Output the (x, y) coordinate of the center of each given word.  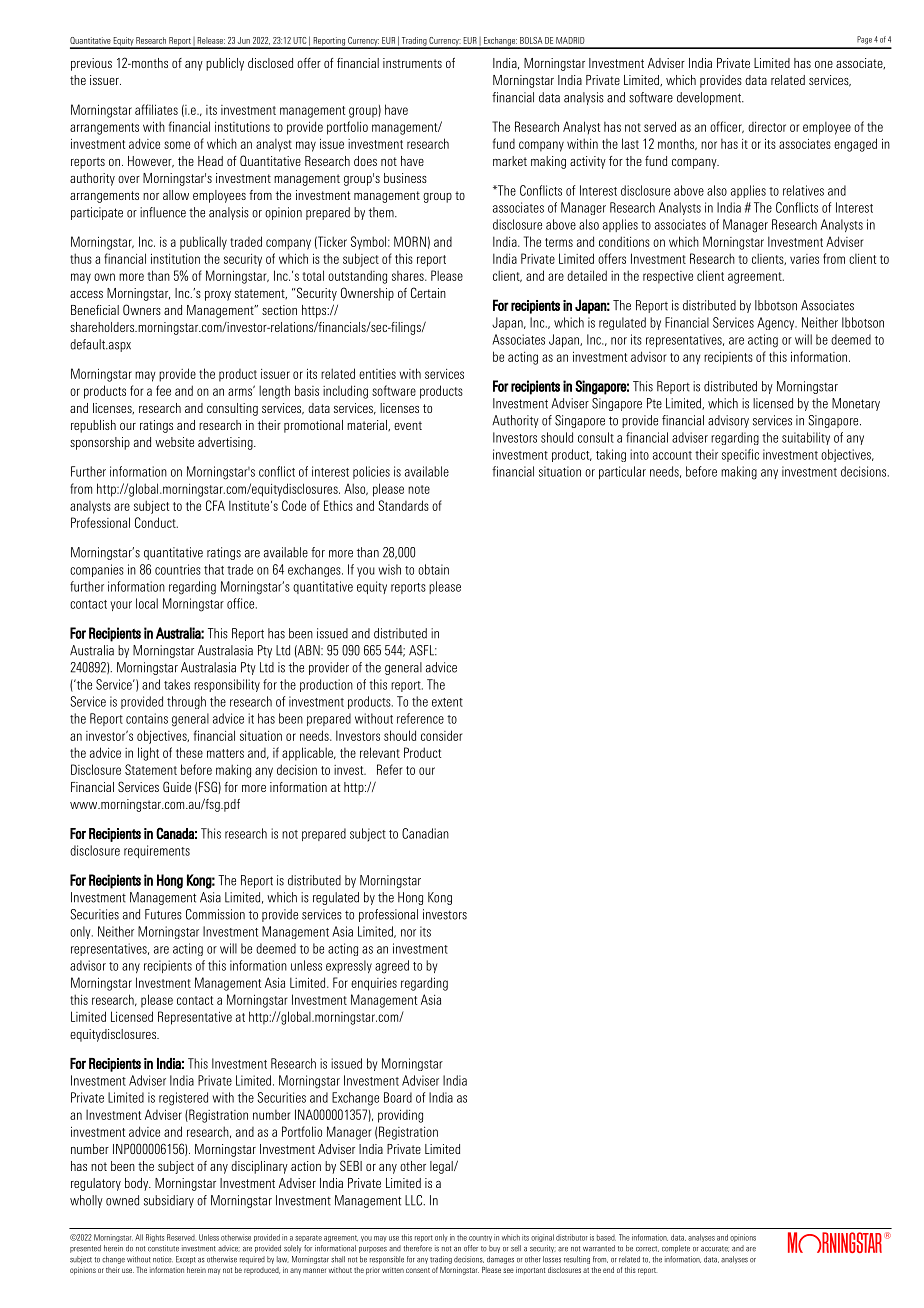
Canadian (425, 833)
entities (377, 374)
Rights (155, 1238)
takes (177, 684)
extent (447, 702)
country (480, 1238)
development (710, 98)
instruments (412, 63)
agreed (392, 967)
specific (740, 455)
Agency (777, 323)
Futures (163, 914)
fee (163, 390)
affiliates (156, 109)
